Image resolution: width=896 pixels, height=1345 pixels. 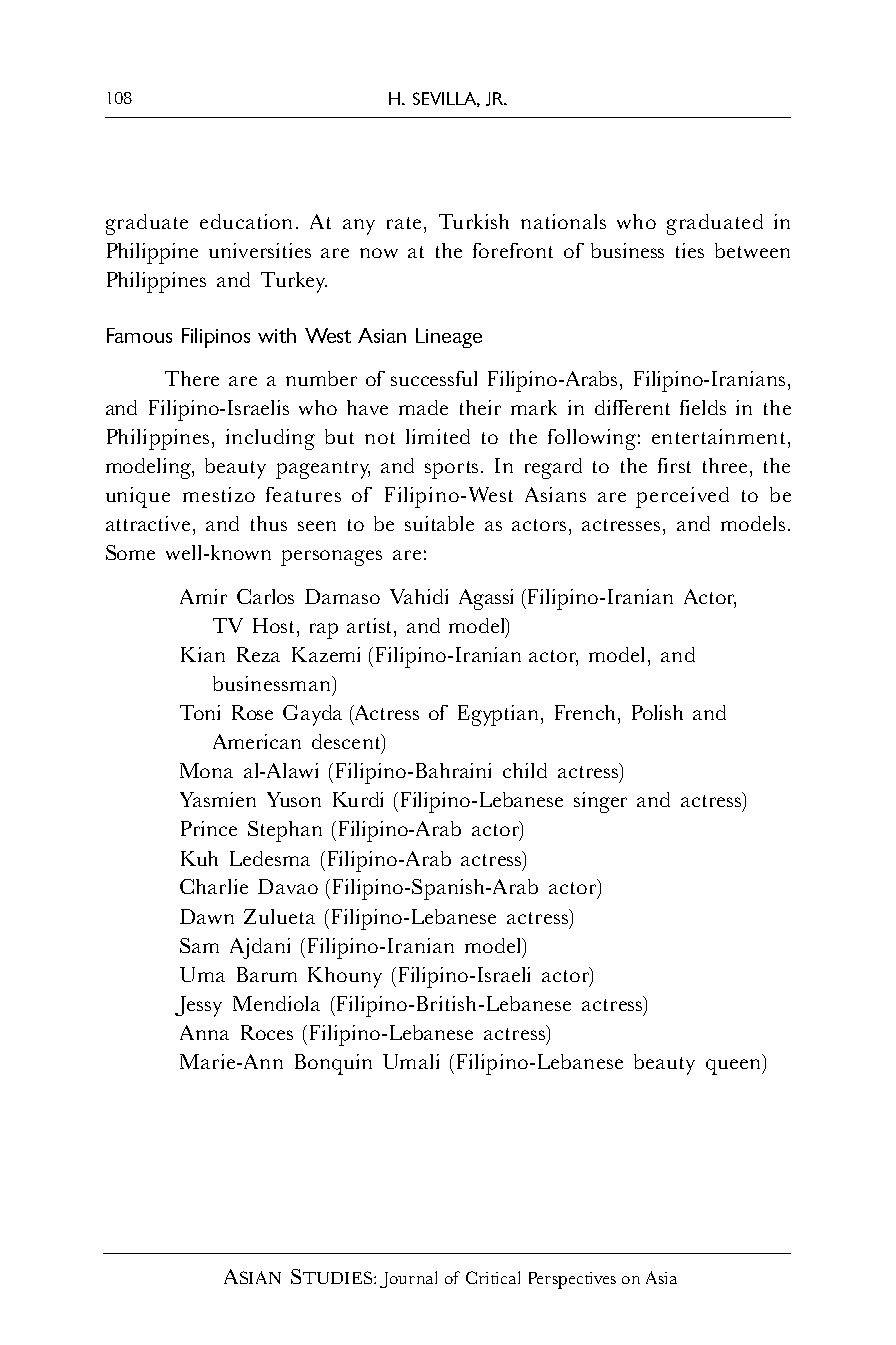 What do you see at coordinates (752, 250) in the page?
I see `between` at bounding box center [752, 250].
